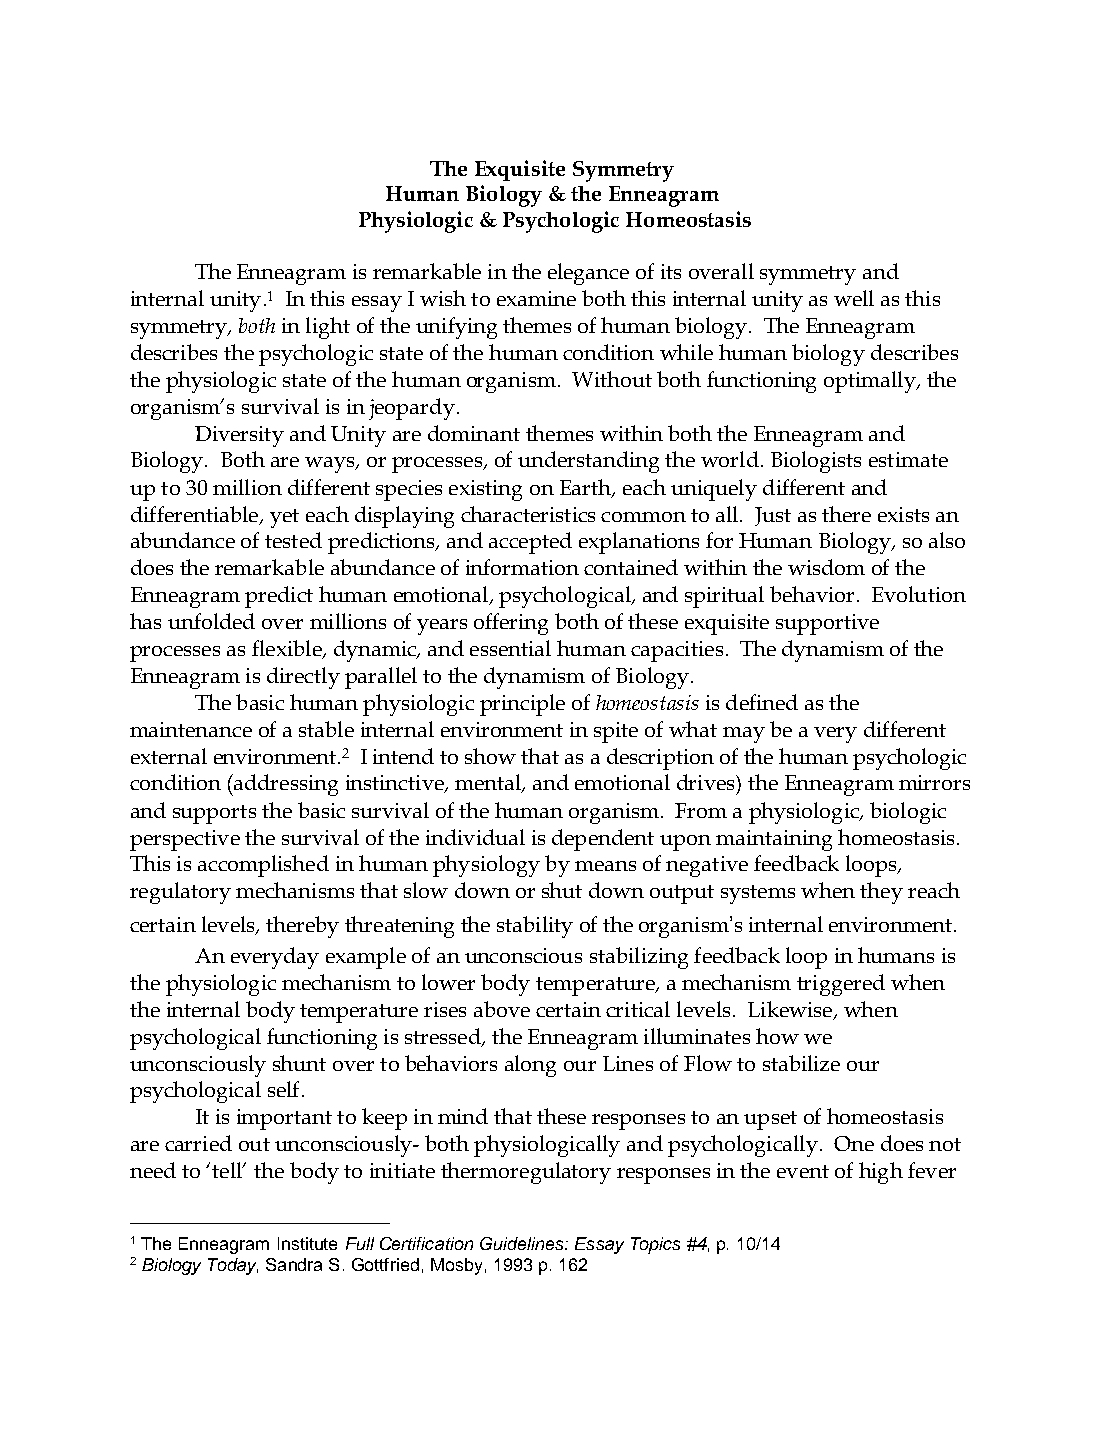 The width and height of the screenshot is (1104, 1429). I want to click on above, so click(502, 1009).
